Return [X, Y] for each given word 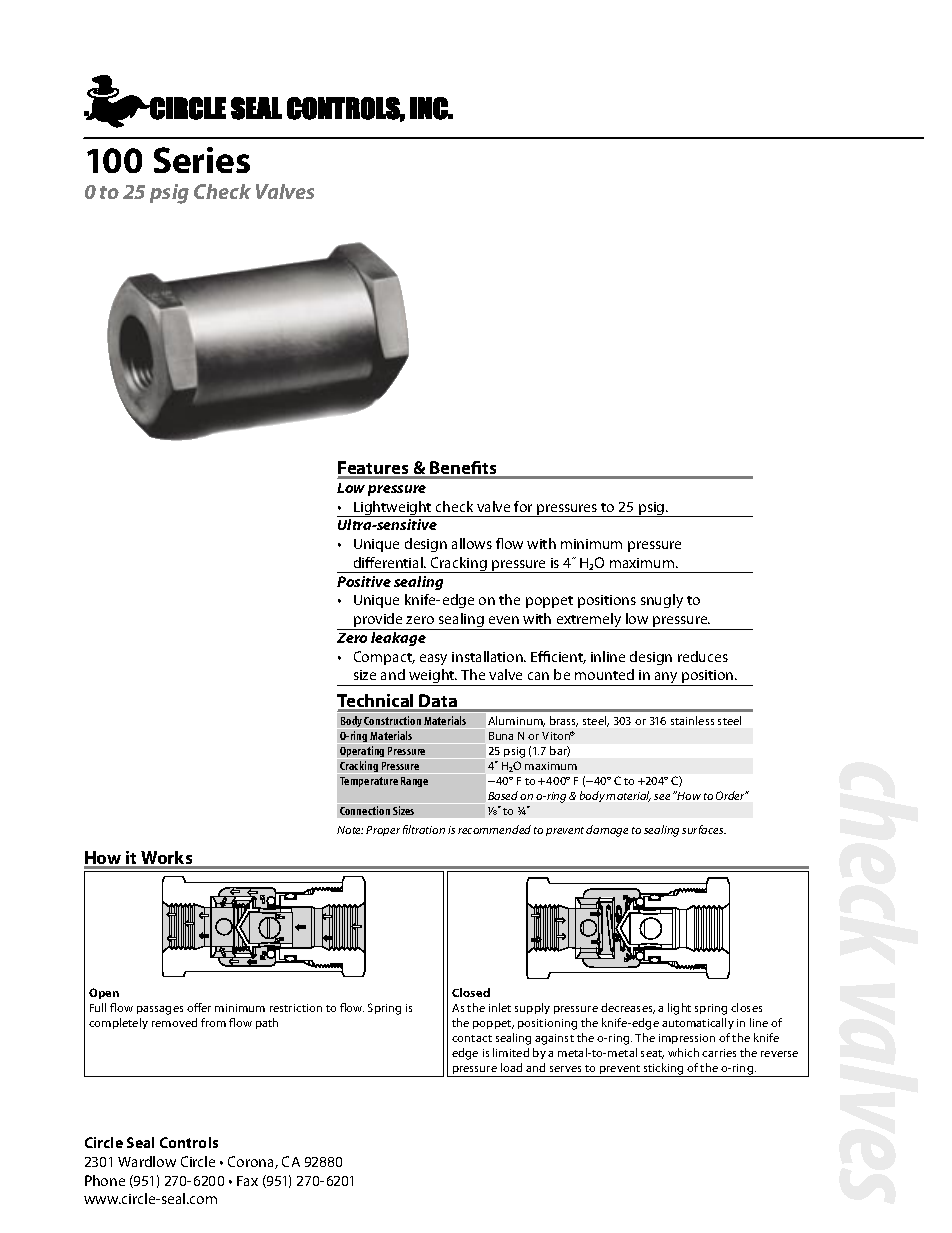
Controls [189, 1142]
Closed [471, 992]
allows [472, 543]
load [511, 1067]
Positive [364, 581]
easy [433, 659]
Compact [384, 658]
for [523, 506]
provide [378, 621]
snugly [662, 601]
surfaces [704, 829]
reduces [703, 656]
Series [202, 160]
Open [104, 993]
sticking [664, 1070]
